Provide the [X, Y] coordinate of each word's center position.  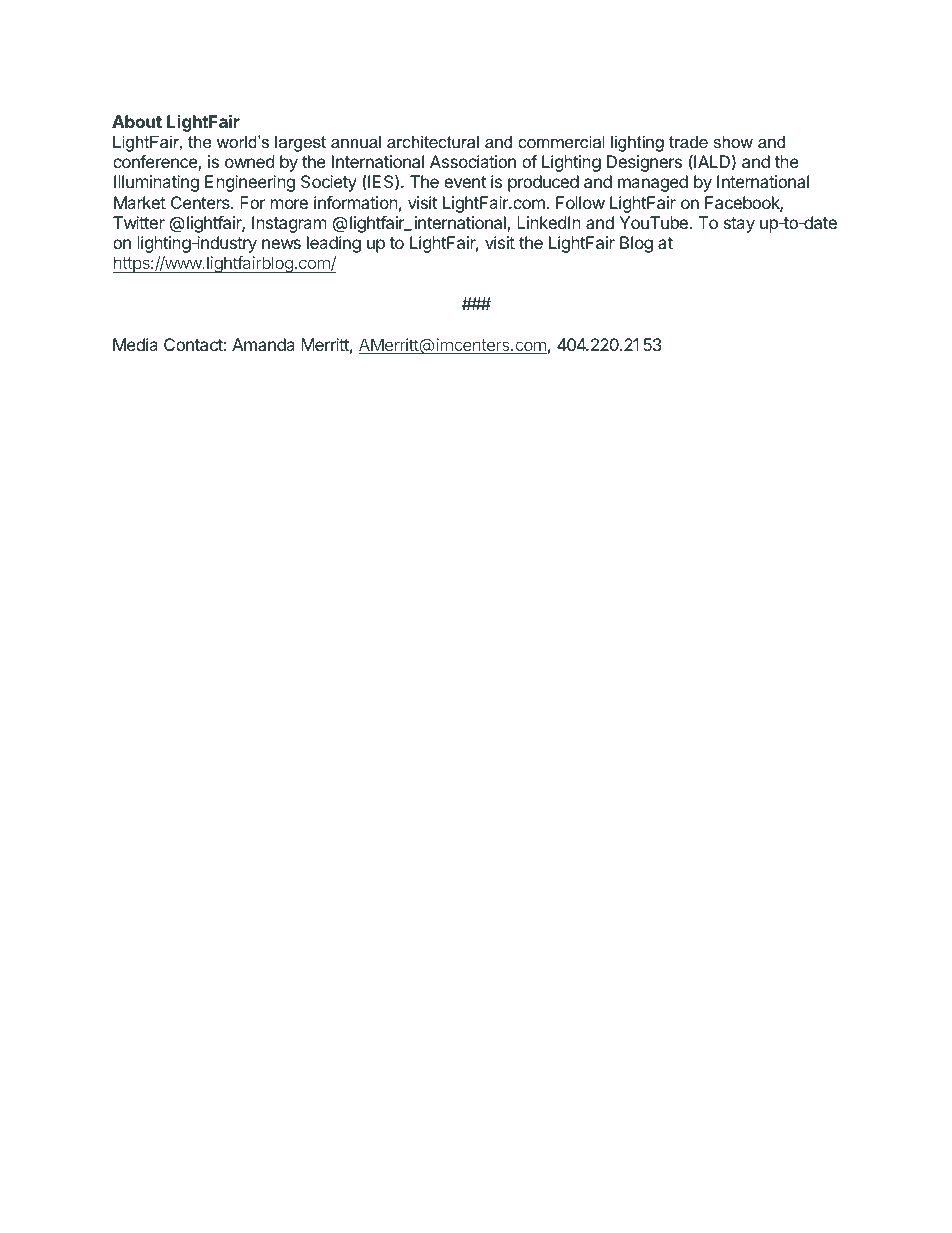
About [137, 121]
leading [334, 244]
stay [739, 225]
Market [140, 202]
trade [688, 141]
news [281, 244]
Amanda [263, 344]
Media [135, 344]
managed [653, 183]
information [356, 202]
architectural [433, 141]
